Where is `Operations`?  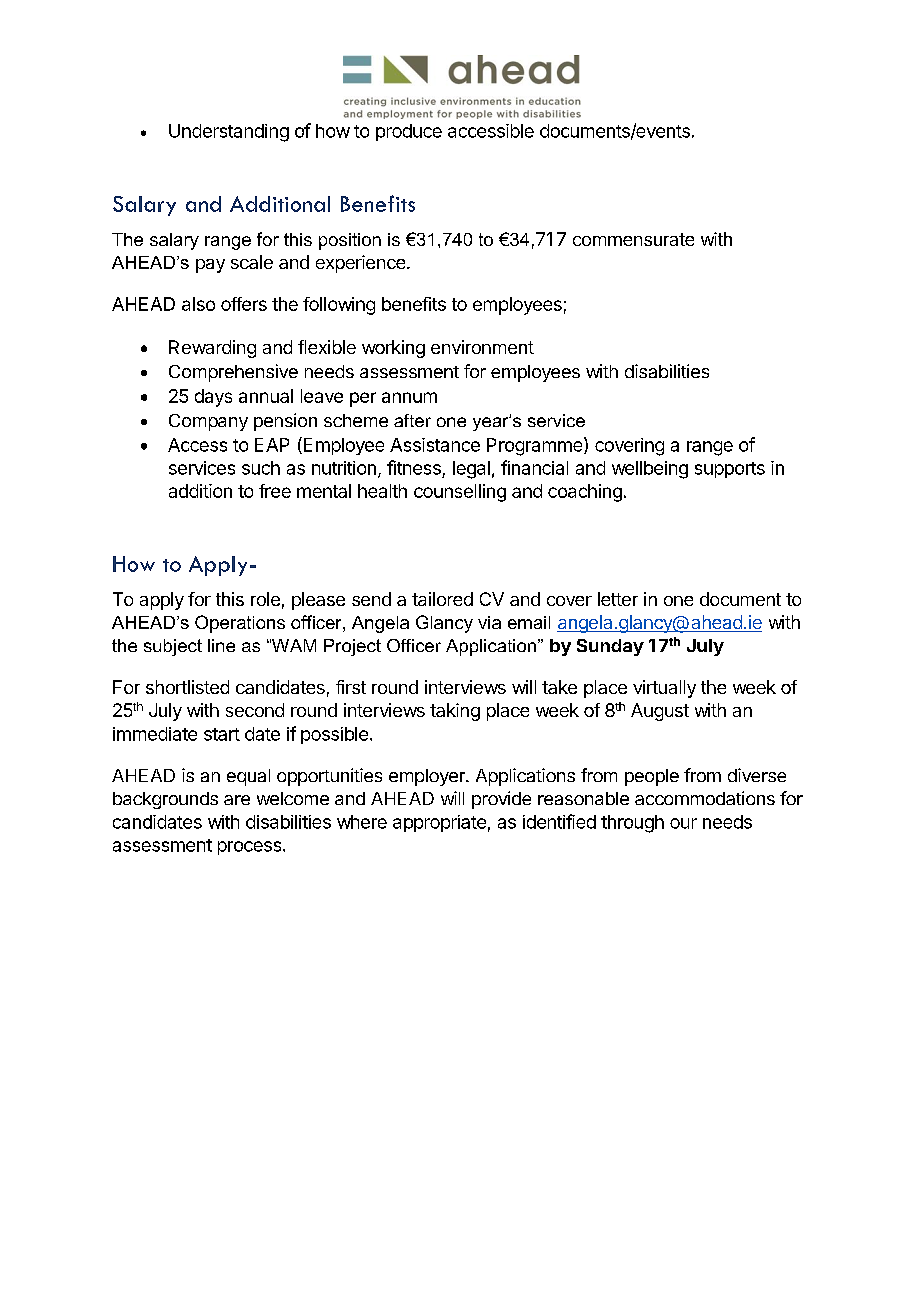 Operations is located at coordinates (240, 624).
